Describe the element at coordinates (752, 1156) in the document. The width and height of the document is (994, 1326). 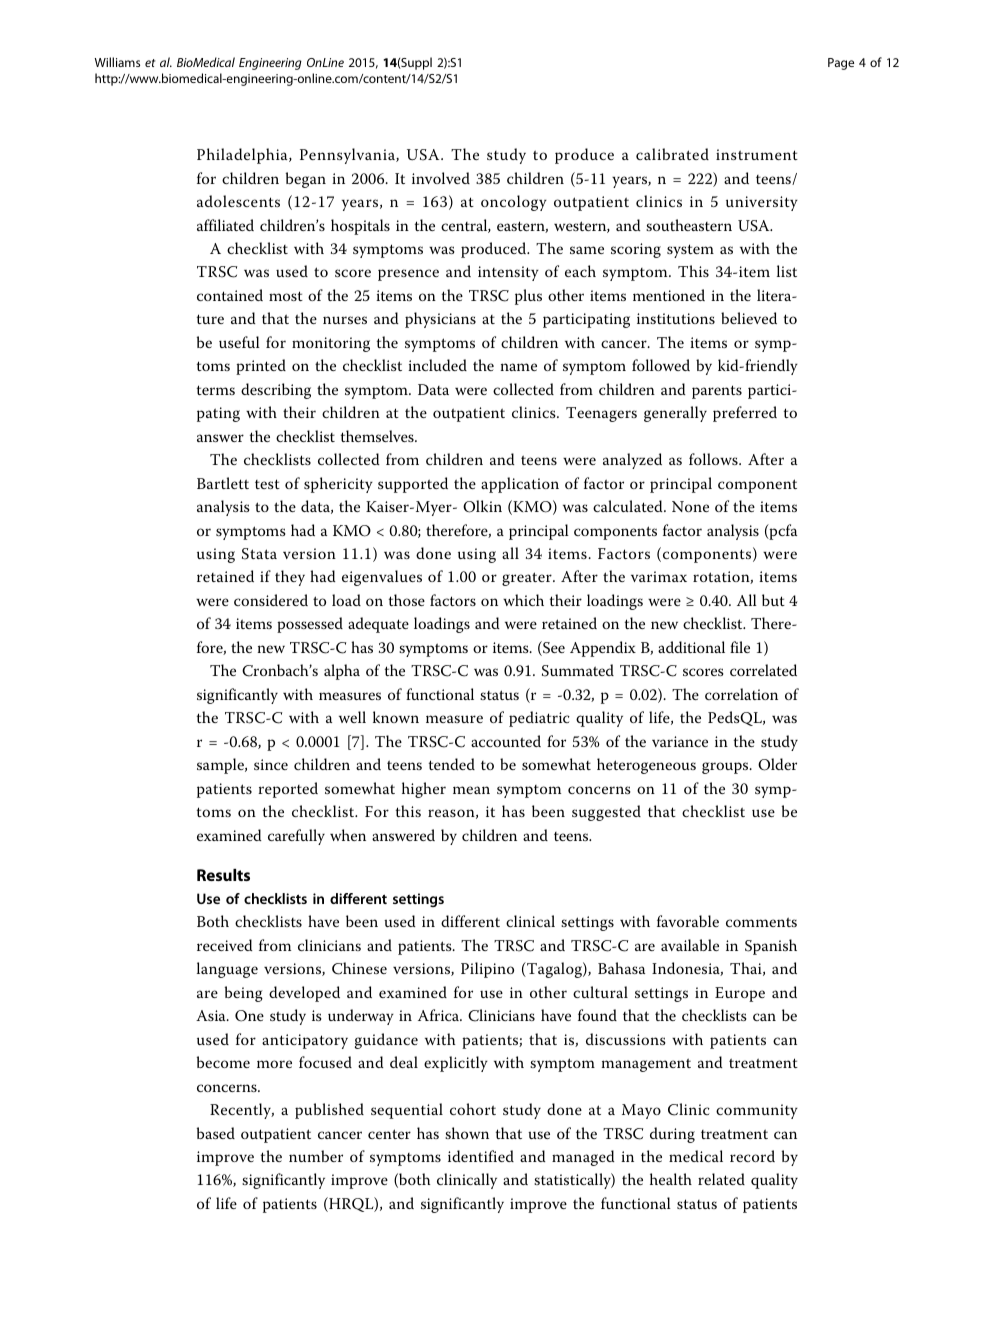
I see `record` at that location.
